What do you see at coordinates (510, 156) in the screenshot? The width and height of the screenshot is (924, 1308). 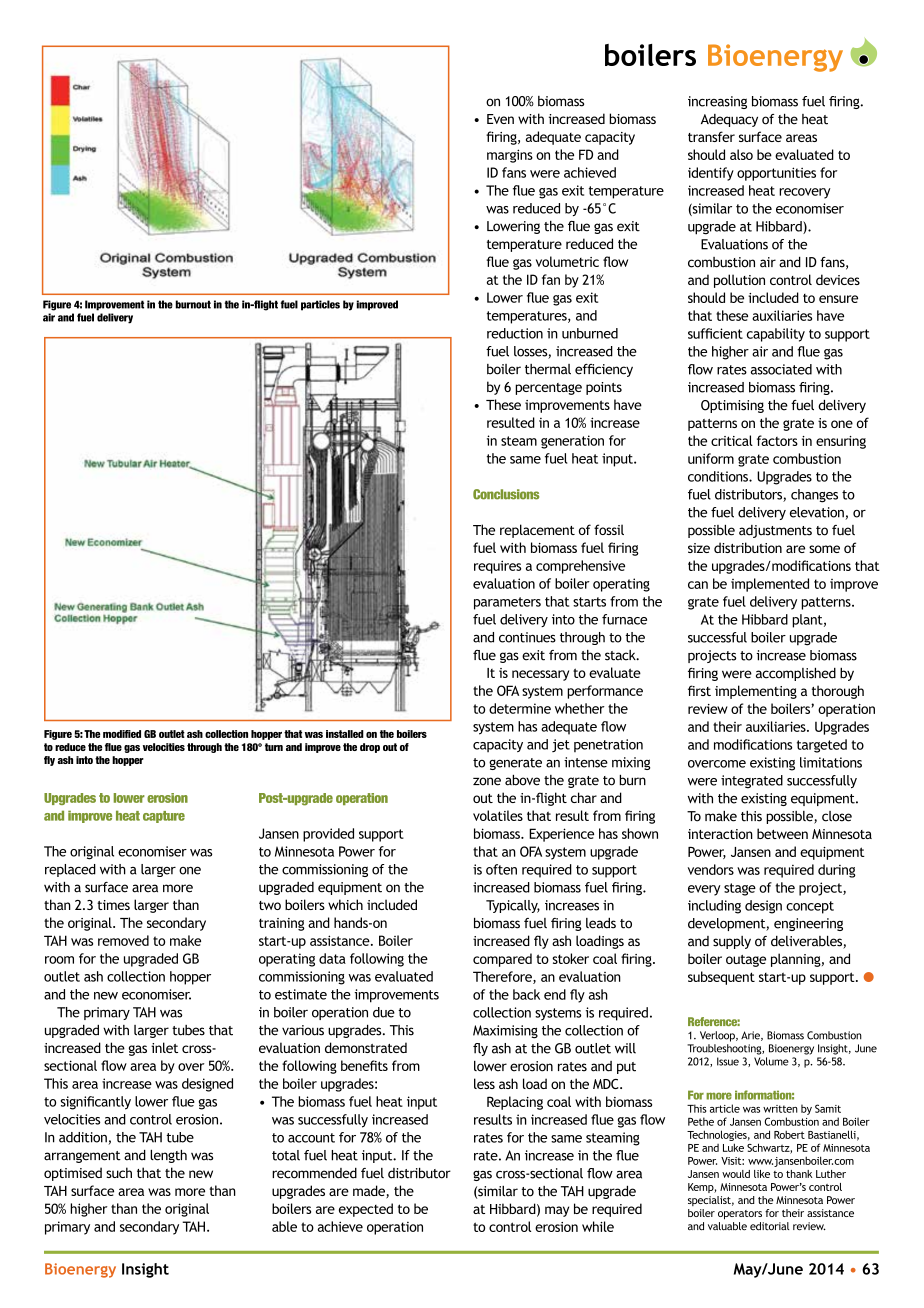 I see `margins` at bounding box center [510, 156].
